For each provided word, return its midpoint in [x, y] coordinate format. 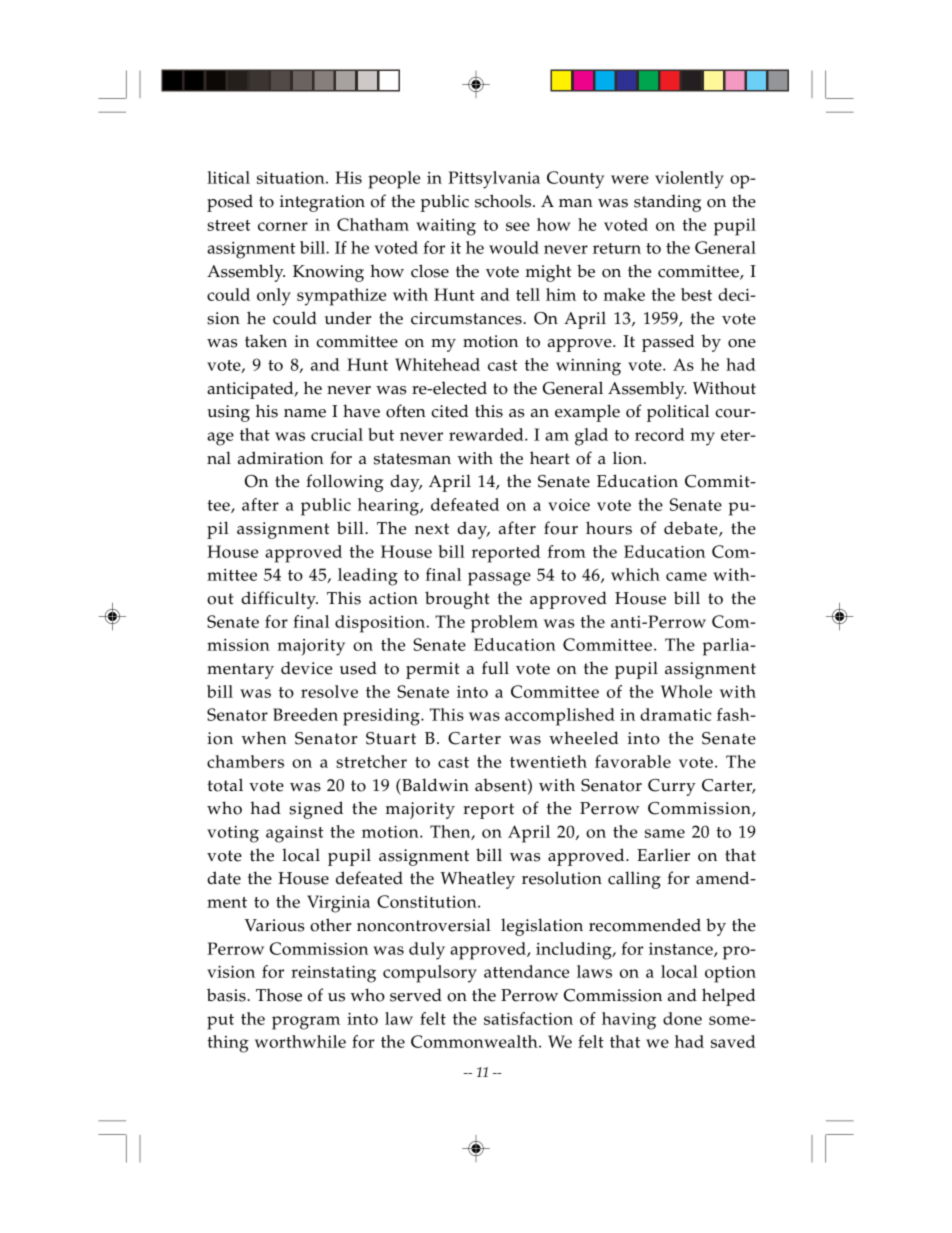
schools [504, 201]
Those [279, 995]
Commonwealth [475, 1041]
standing [667, 203]
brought [457, 600]
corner [283, 226]
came [686, 576]
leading [368, 577]
